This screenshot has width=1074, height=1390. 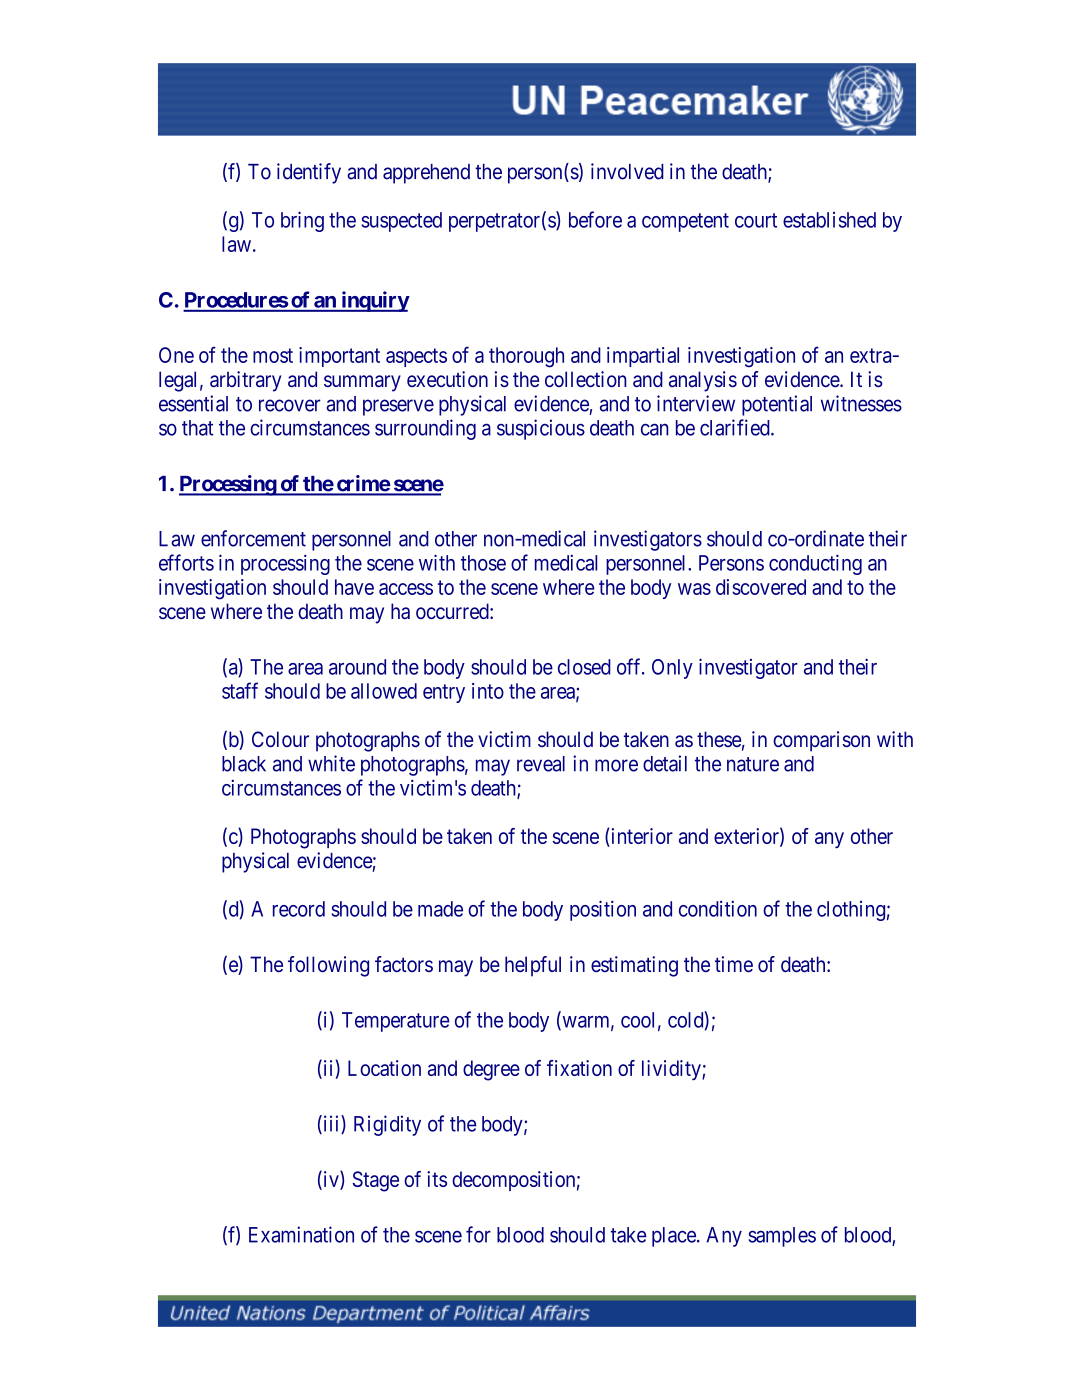 What do you see at coordinates (756, 220) in the screenshot?
I see `court` at bounding box center [756, 220].
